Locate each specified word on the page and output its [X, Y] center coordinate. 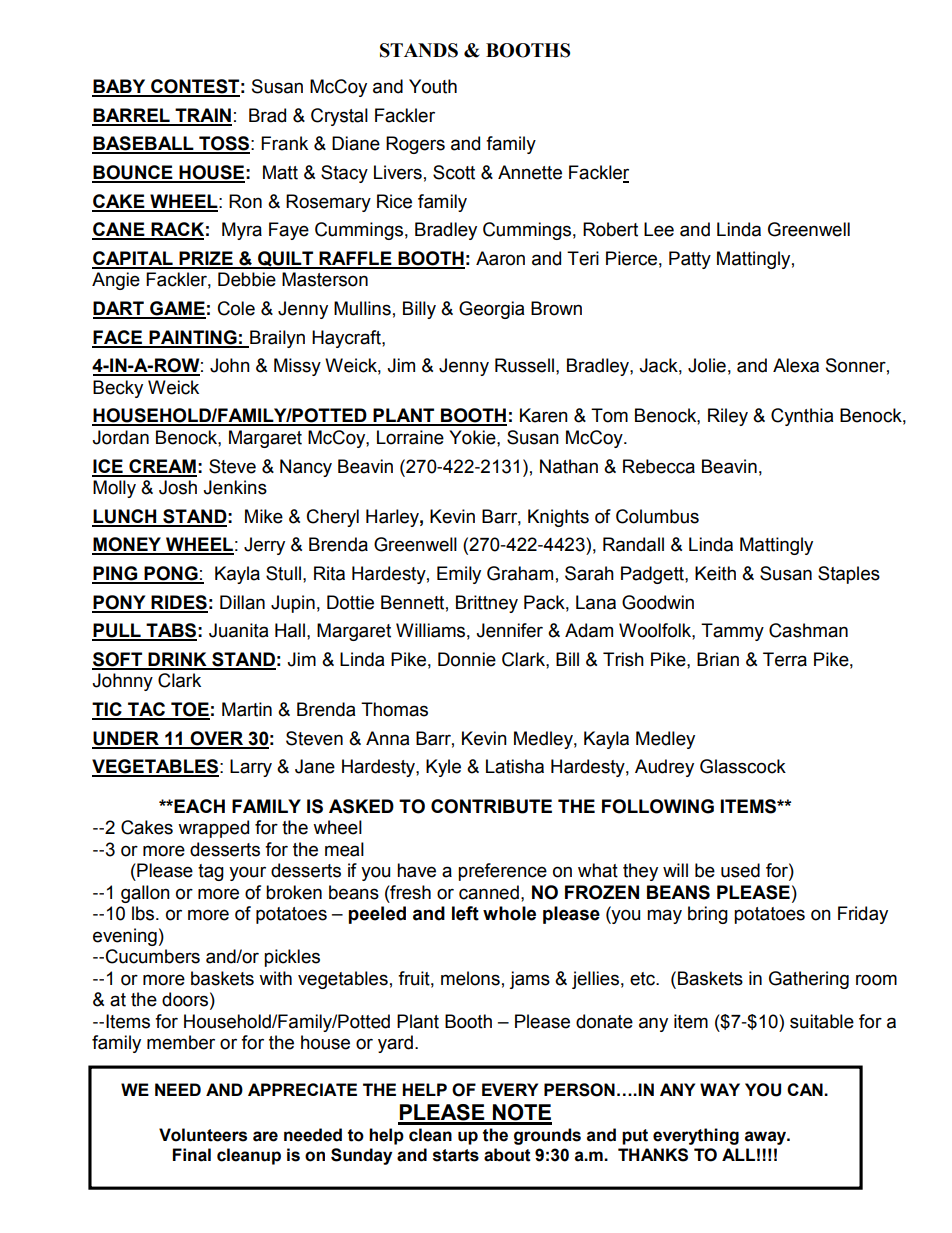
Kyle [443, 768]
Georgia [491, 310]
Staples [849, 575]
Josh [178, 487]
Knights [558, 518]
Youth [433, 86]
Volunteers [203, 1135]
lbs [144, 913]
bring [708, 915]
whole [509, 913]
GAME [177, 309]
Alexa [796, 365]
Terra [785, 659]
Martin [247, 709]
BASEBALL [144, 144]
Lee [659, 229]
